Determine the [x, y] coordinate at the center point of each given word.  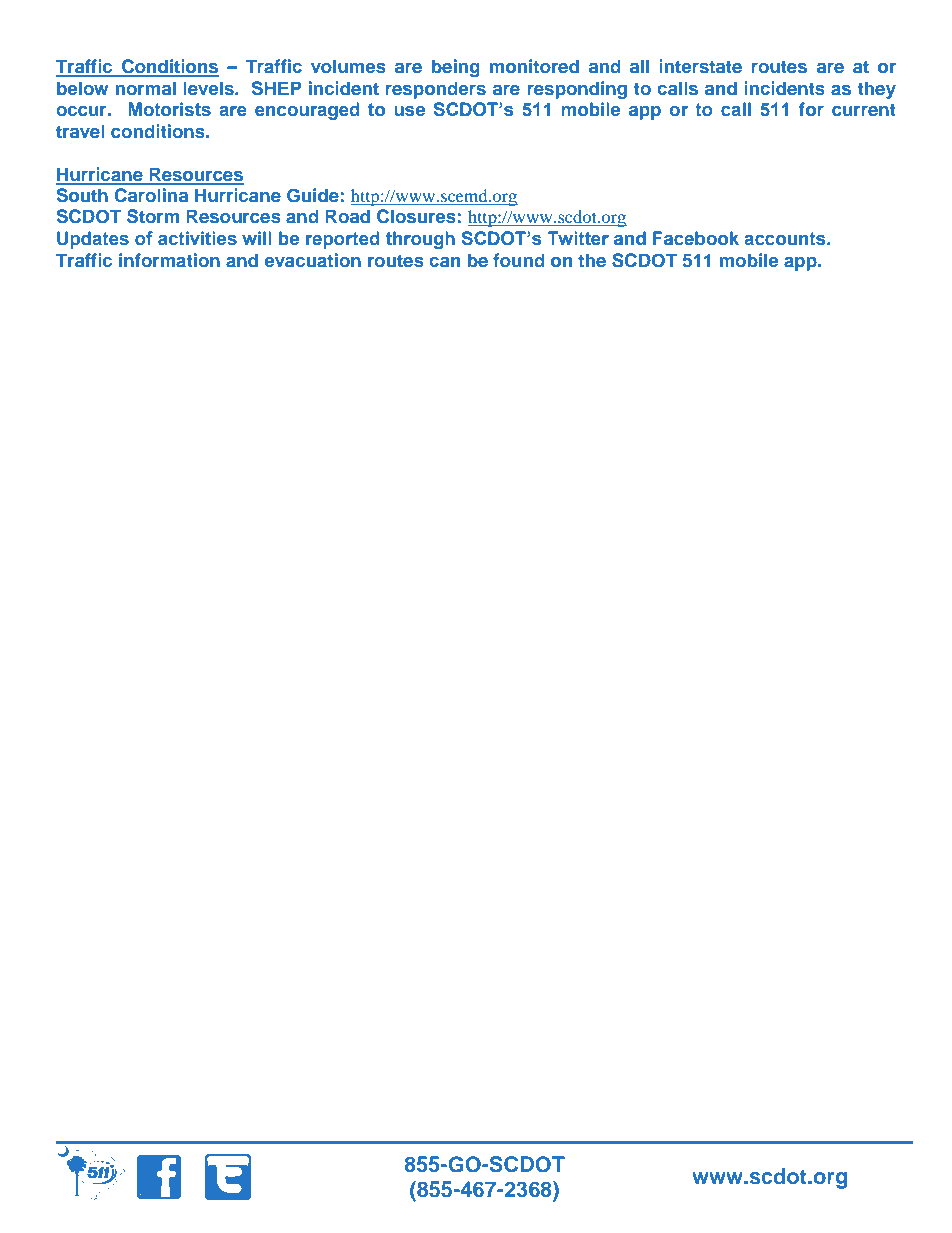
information [169, 260]
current [864, 110]
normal [146, 88]
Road [347, 216]
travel [80, 131]
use [409, 111]
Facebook [696, 238]
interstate [700, 66]
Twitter [578, 238]
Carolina [151, 195]
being [456, 68]
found [519, 260]
